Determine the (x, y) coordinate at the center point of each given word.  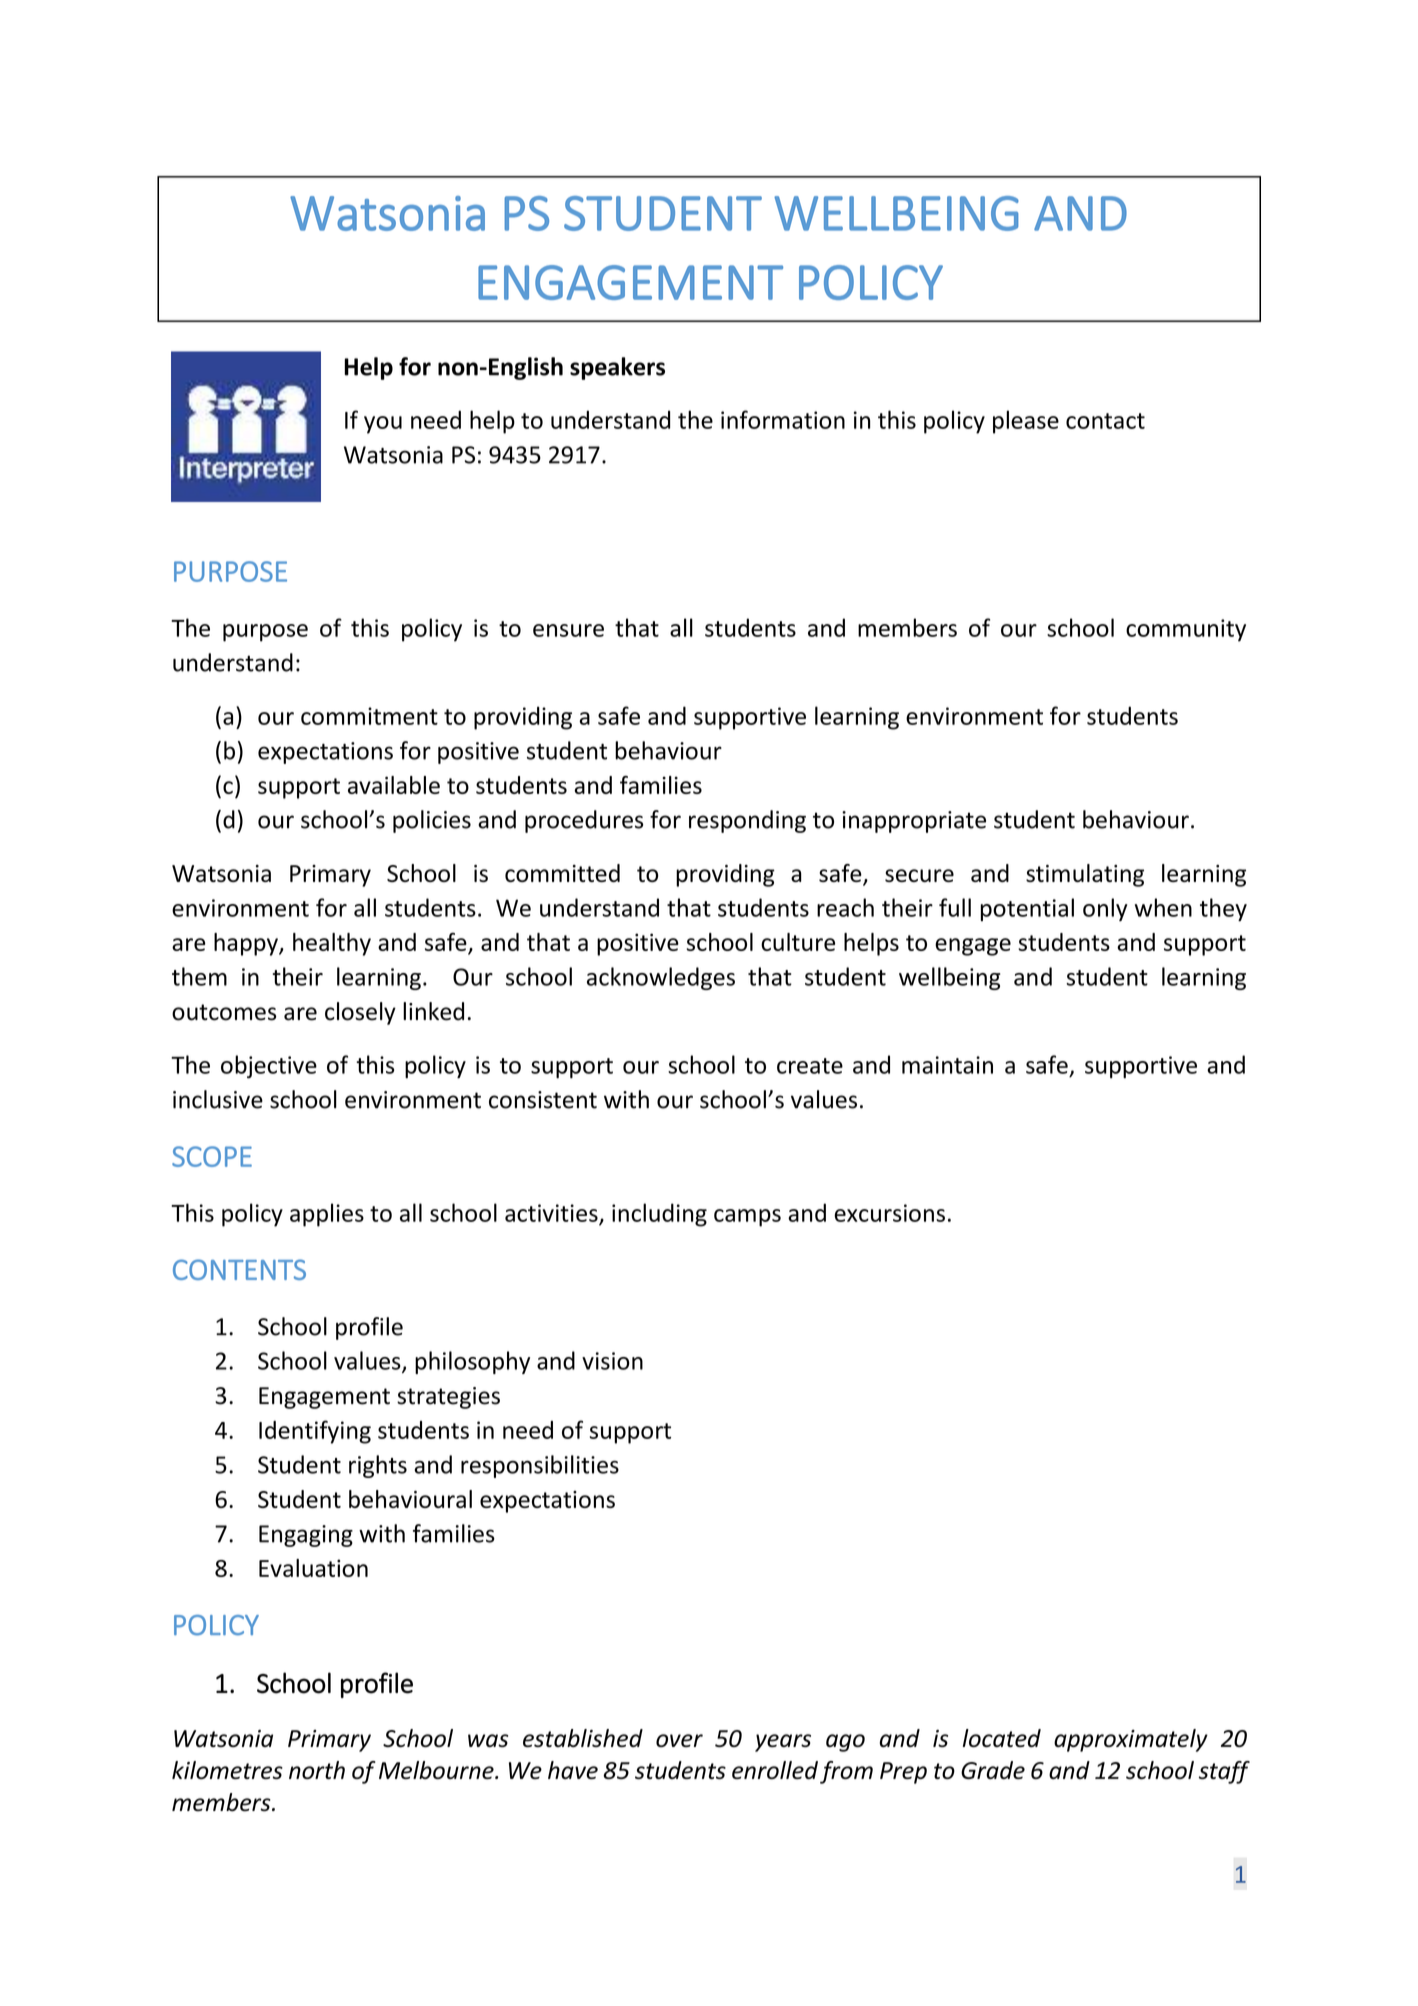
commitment (369, 716)
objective (269, 1067)
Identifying (315, 1432)
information (783, 419)
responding (747, 821)
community (1186, 630)
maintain (947, 1065)
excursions (889, 1213)
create (810, 1066)
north (317, 1770)
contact (1105, 421)
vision (612, 1361)
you (383, 425)
